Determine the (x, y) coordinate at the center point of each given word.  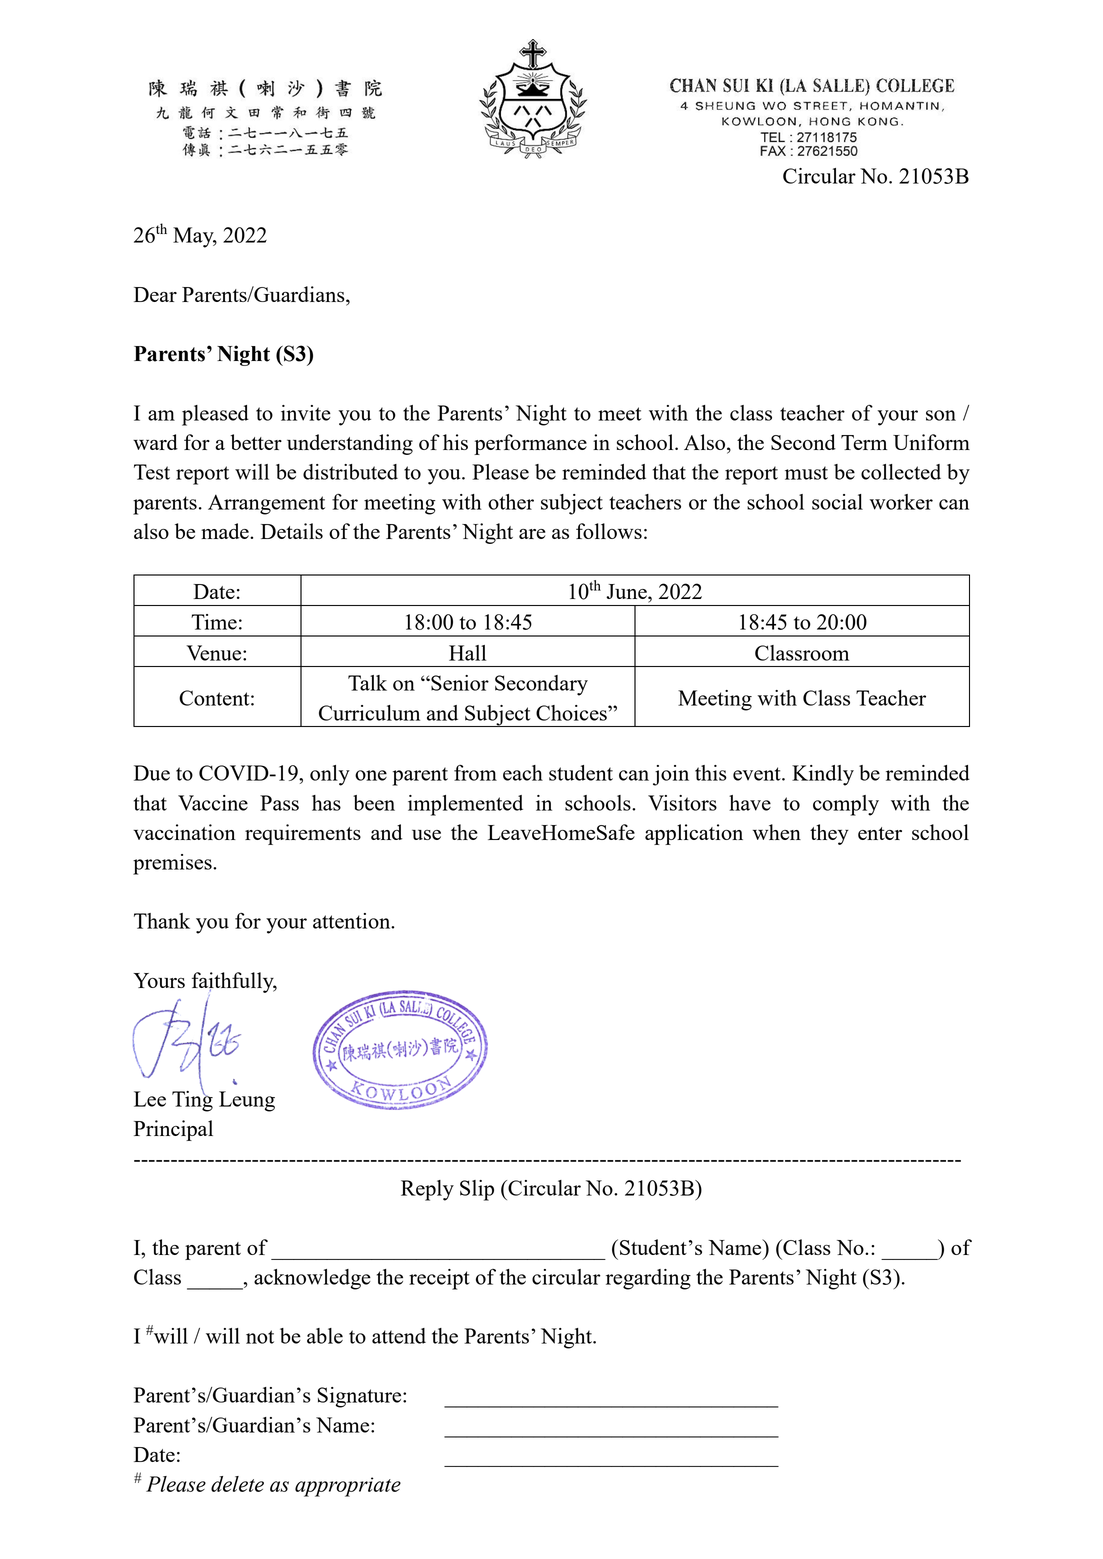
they (829, 834)
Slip (477, 1190)
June (627, 591)
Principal (173, 1130)
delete (237, 1484)
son (941, 415)
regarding (648, 1279)
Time (214, 622)
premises (173, 864)
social (837, 502)
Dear (155, 294)
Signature (361, 1397)
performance (530, 444)
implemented (465, 805)
